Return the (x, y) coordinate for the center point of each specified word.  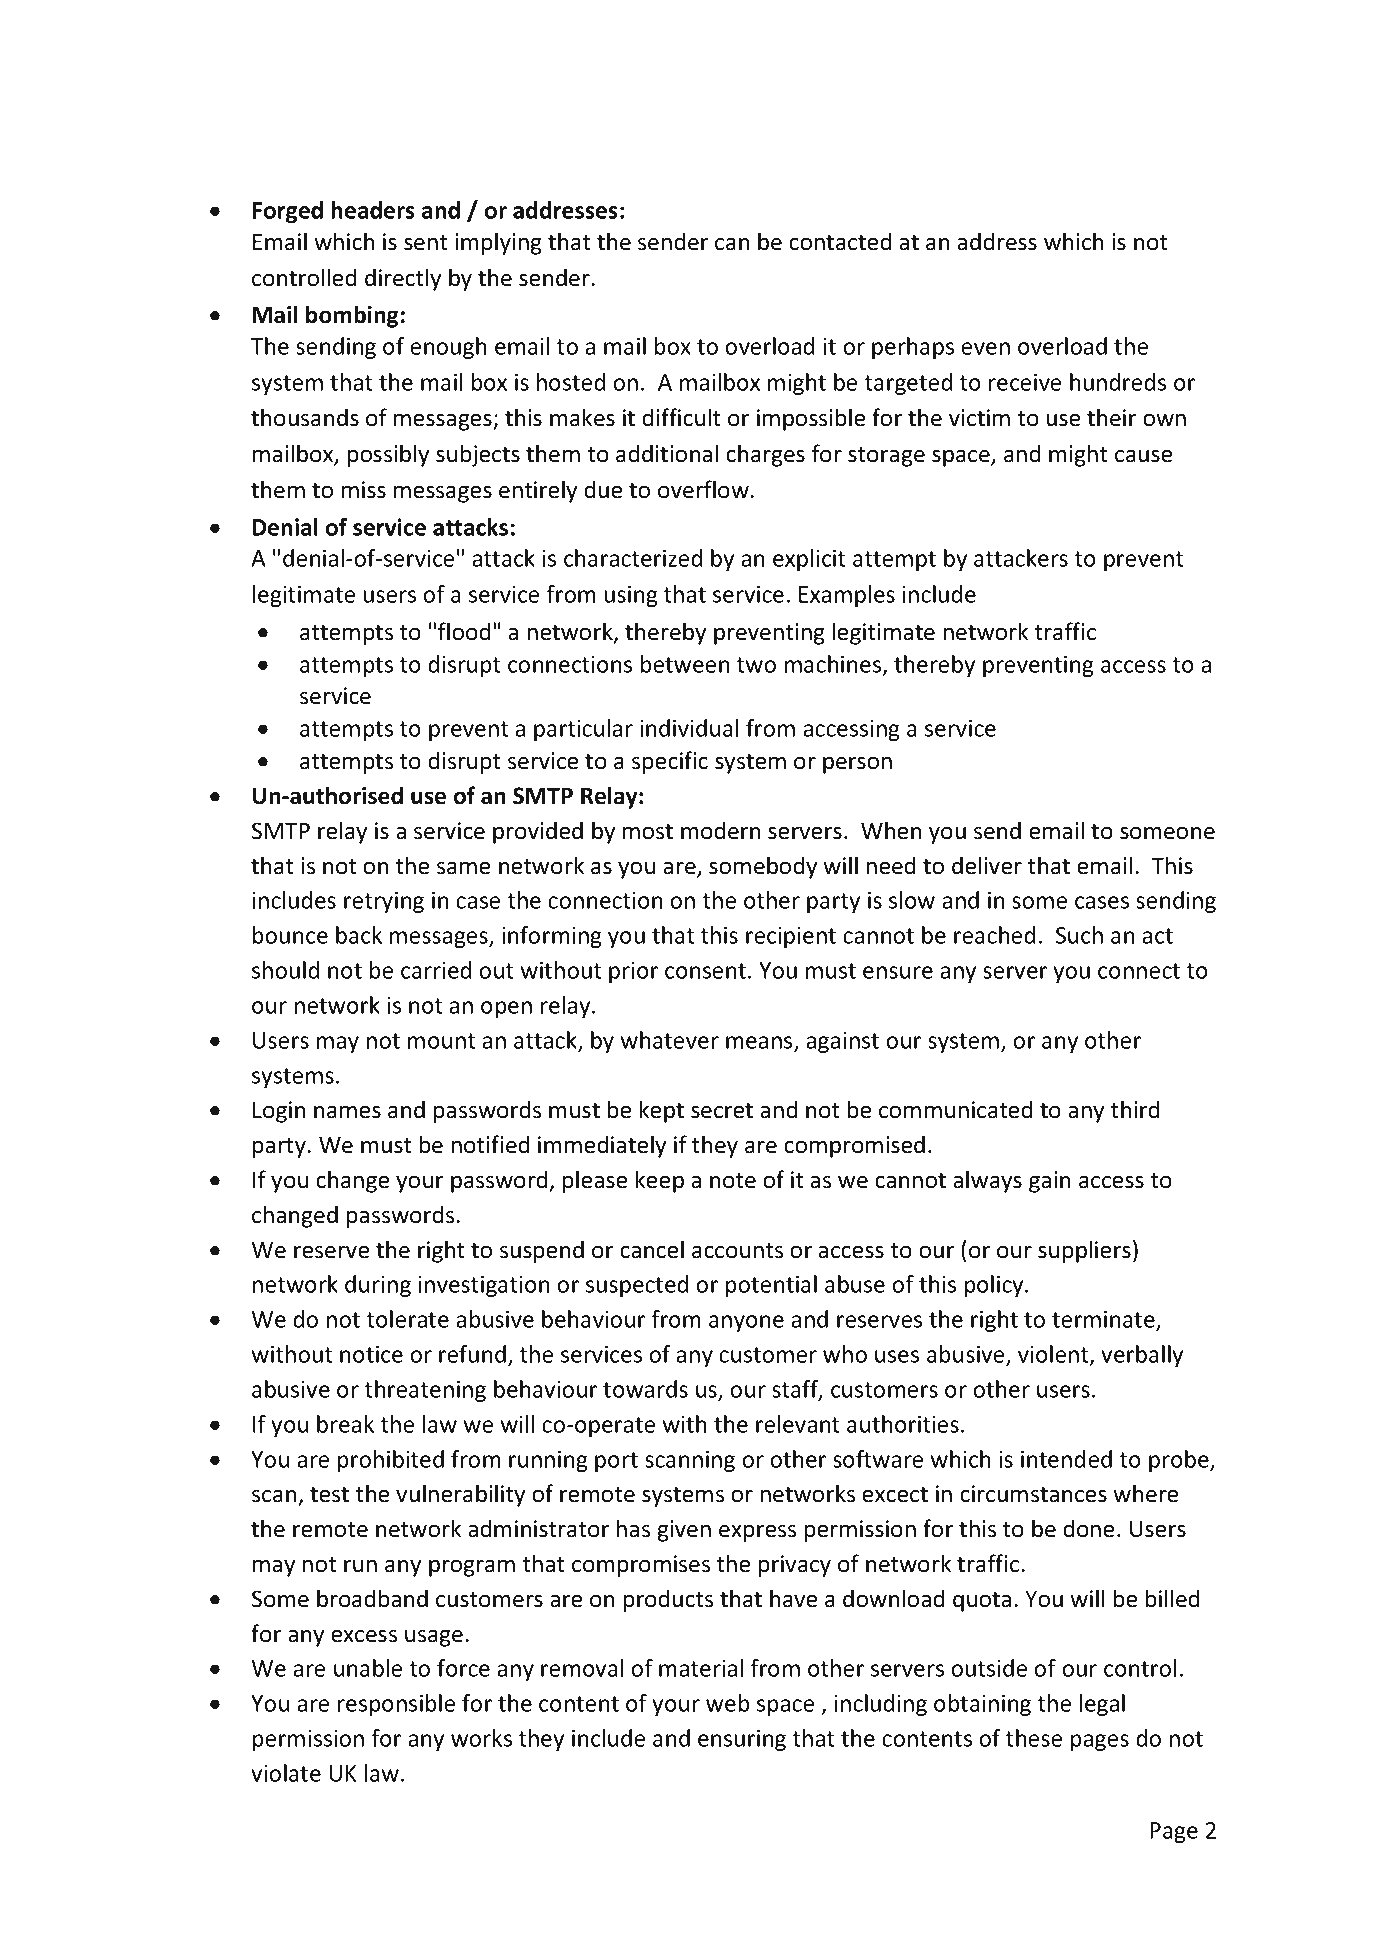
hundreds (1118, 382)
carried (436, 970)
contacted (840, 241)
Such (1079, 935)
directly (403, 279)
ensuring (742, 1740)
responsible (396, 1705)
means (760, 1043)
